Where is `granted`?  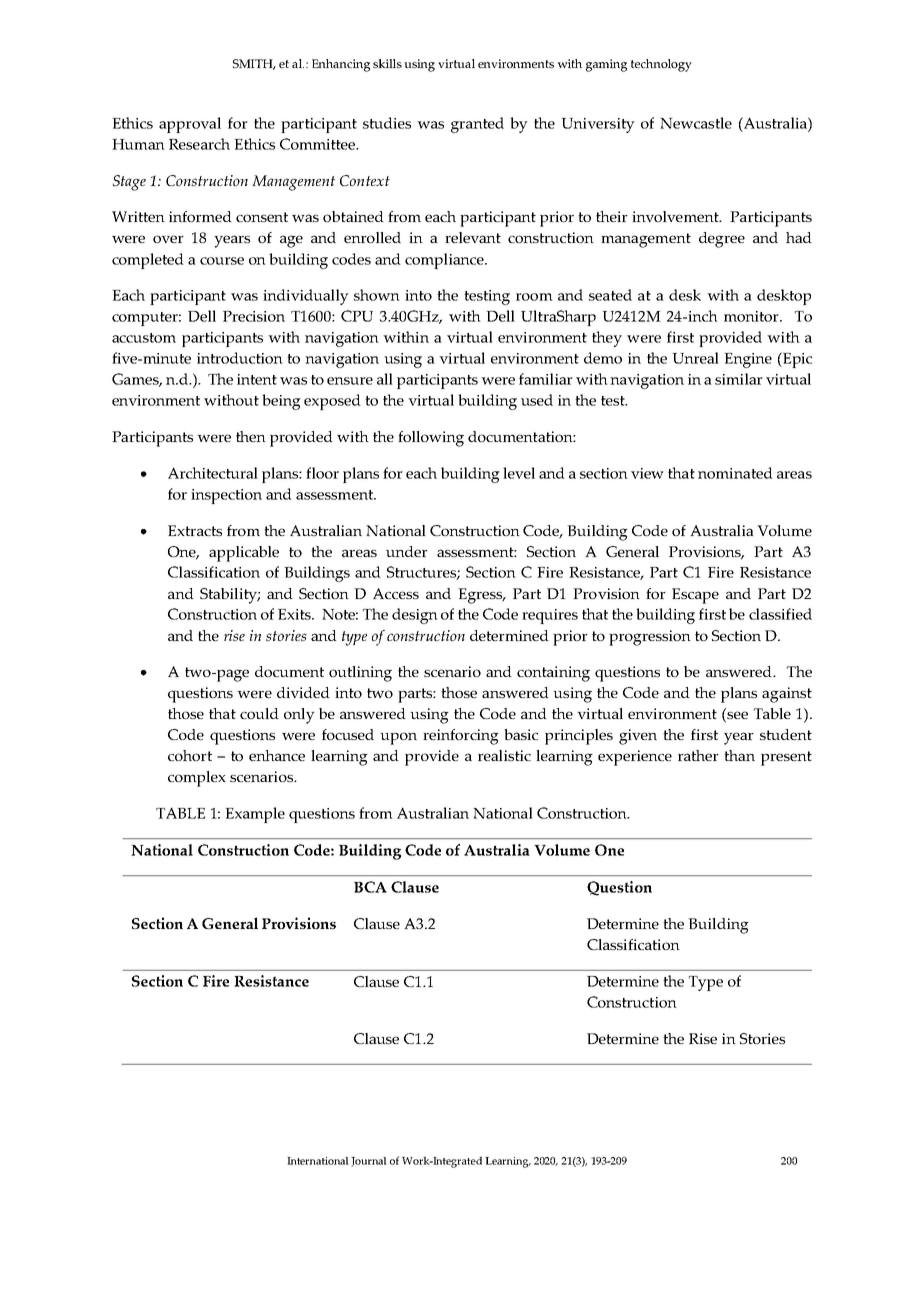
granted is located at coordinates (477, 125).
